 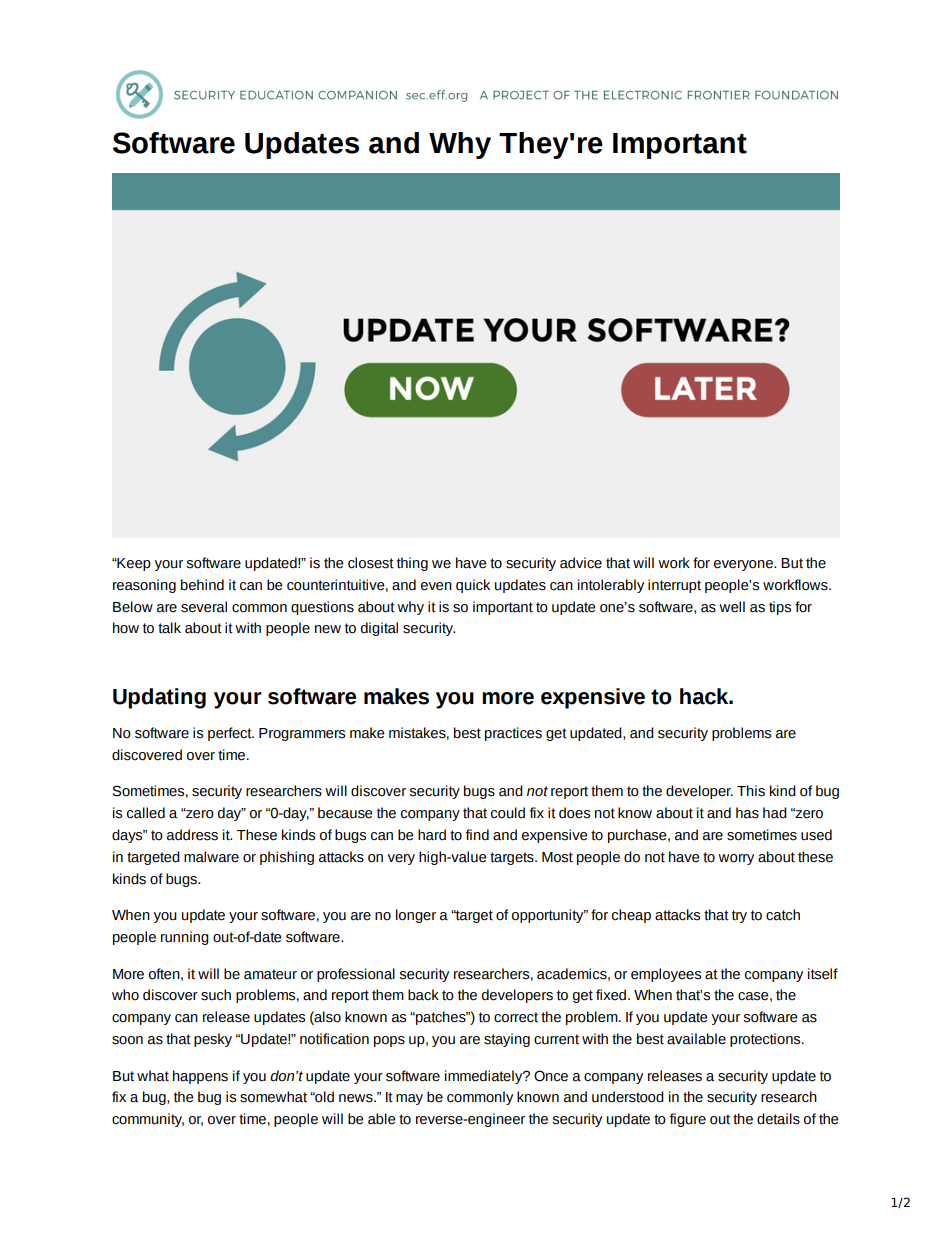 What do you see at coordinates (200, 1077) in the screenshot?
I see `happens` at bounding box center [200, 1077].
